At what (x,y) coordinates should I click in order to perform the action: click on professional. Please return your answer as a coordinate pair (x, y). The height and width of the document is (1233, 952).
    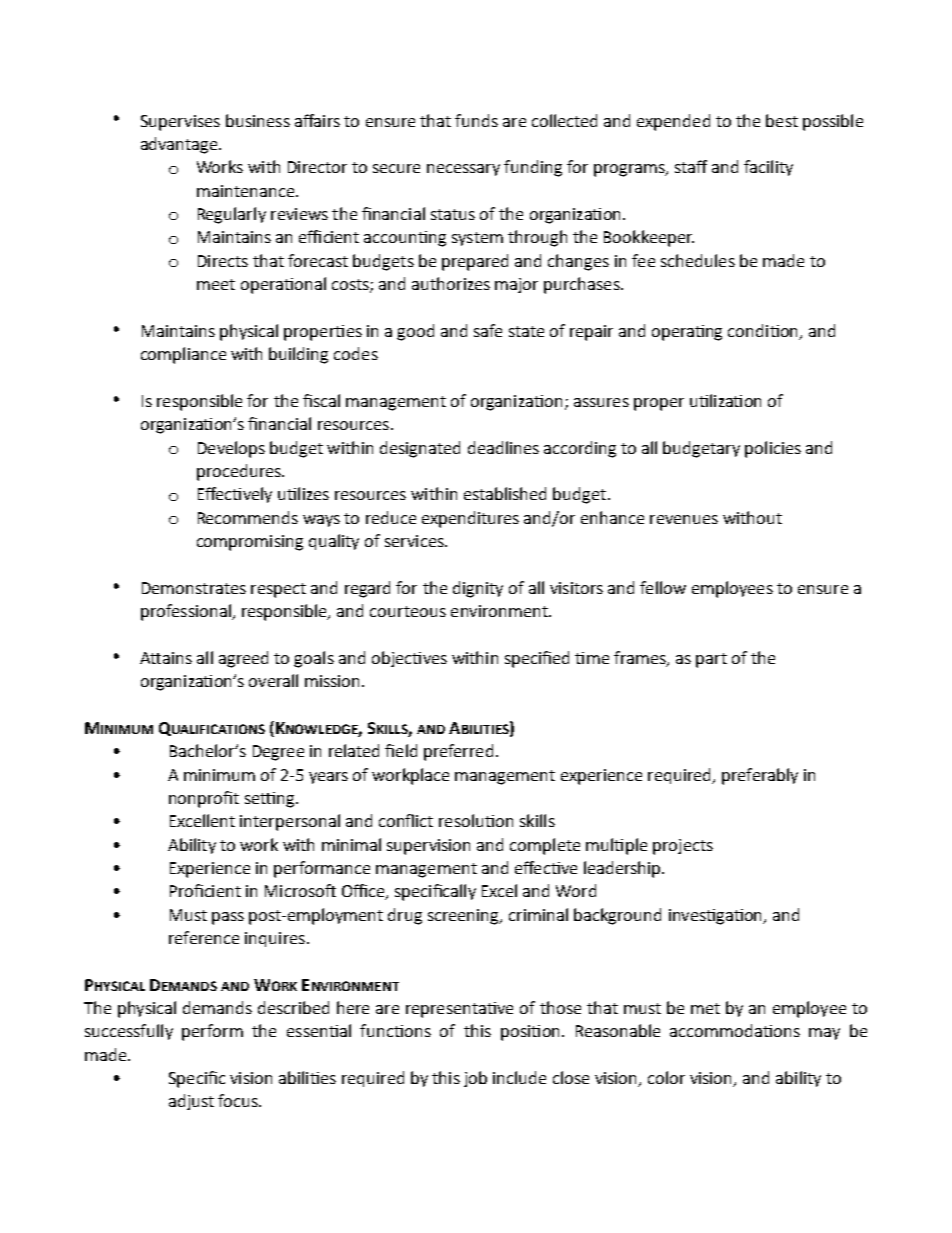
    Looking at the image, I should click on (187, 612).
